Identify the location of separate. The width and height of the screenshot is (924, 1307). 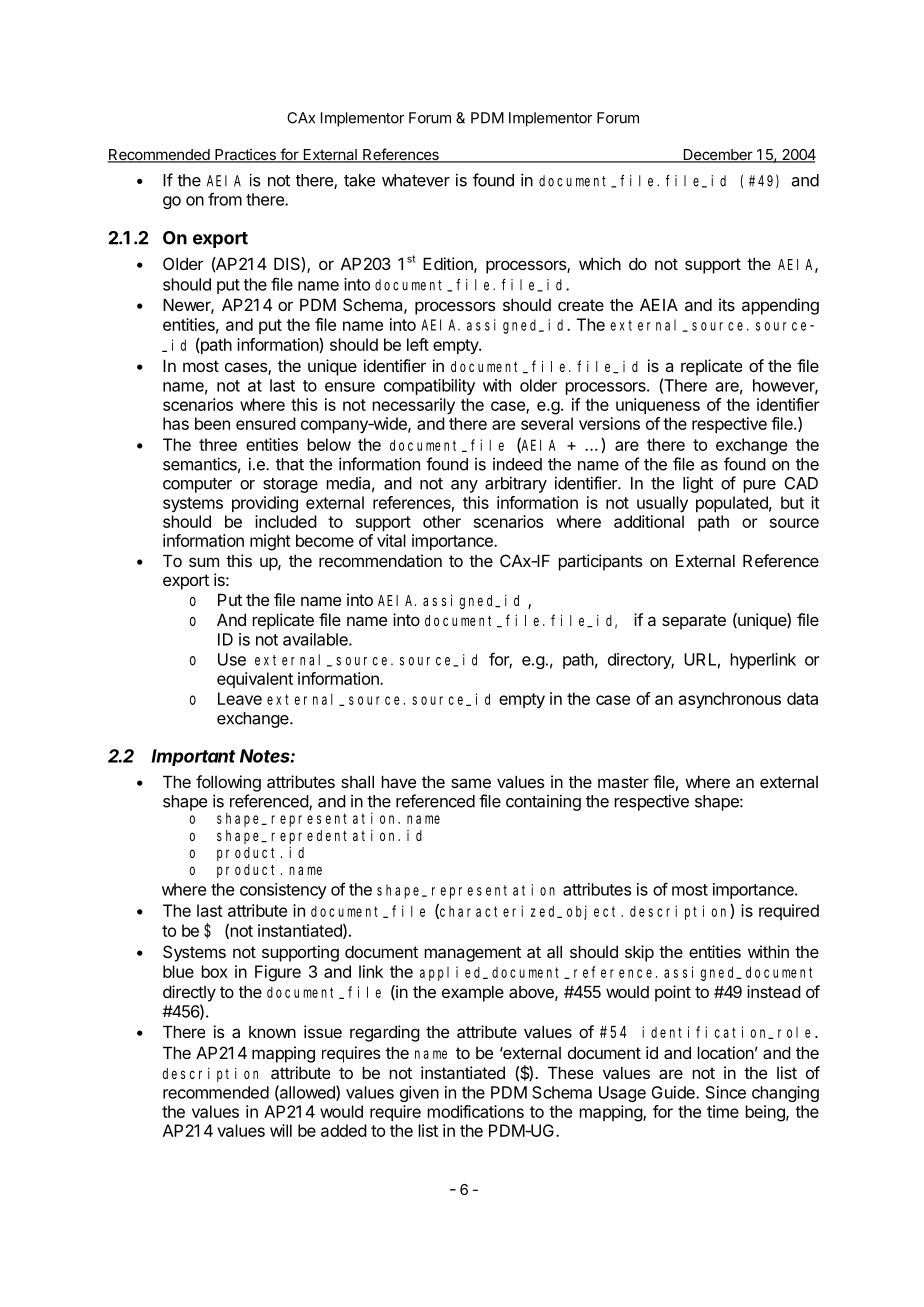
(694, 622).
